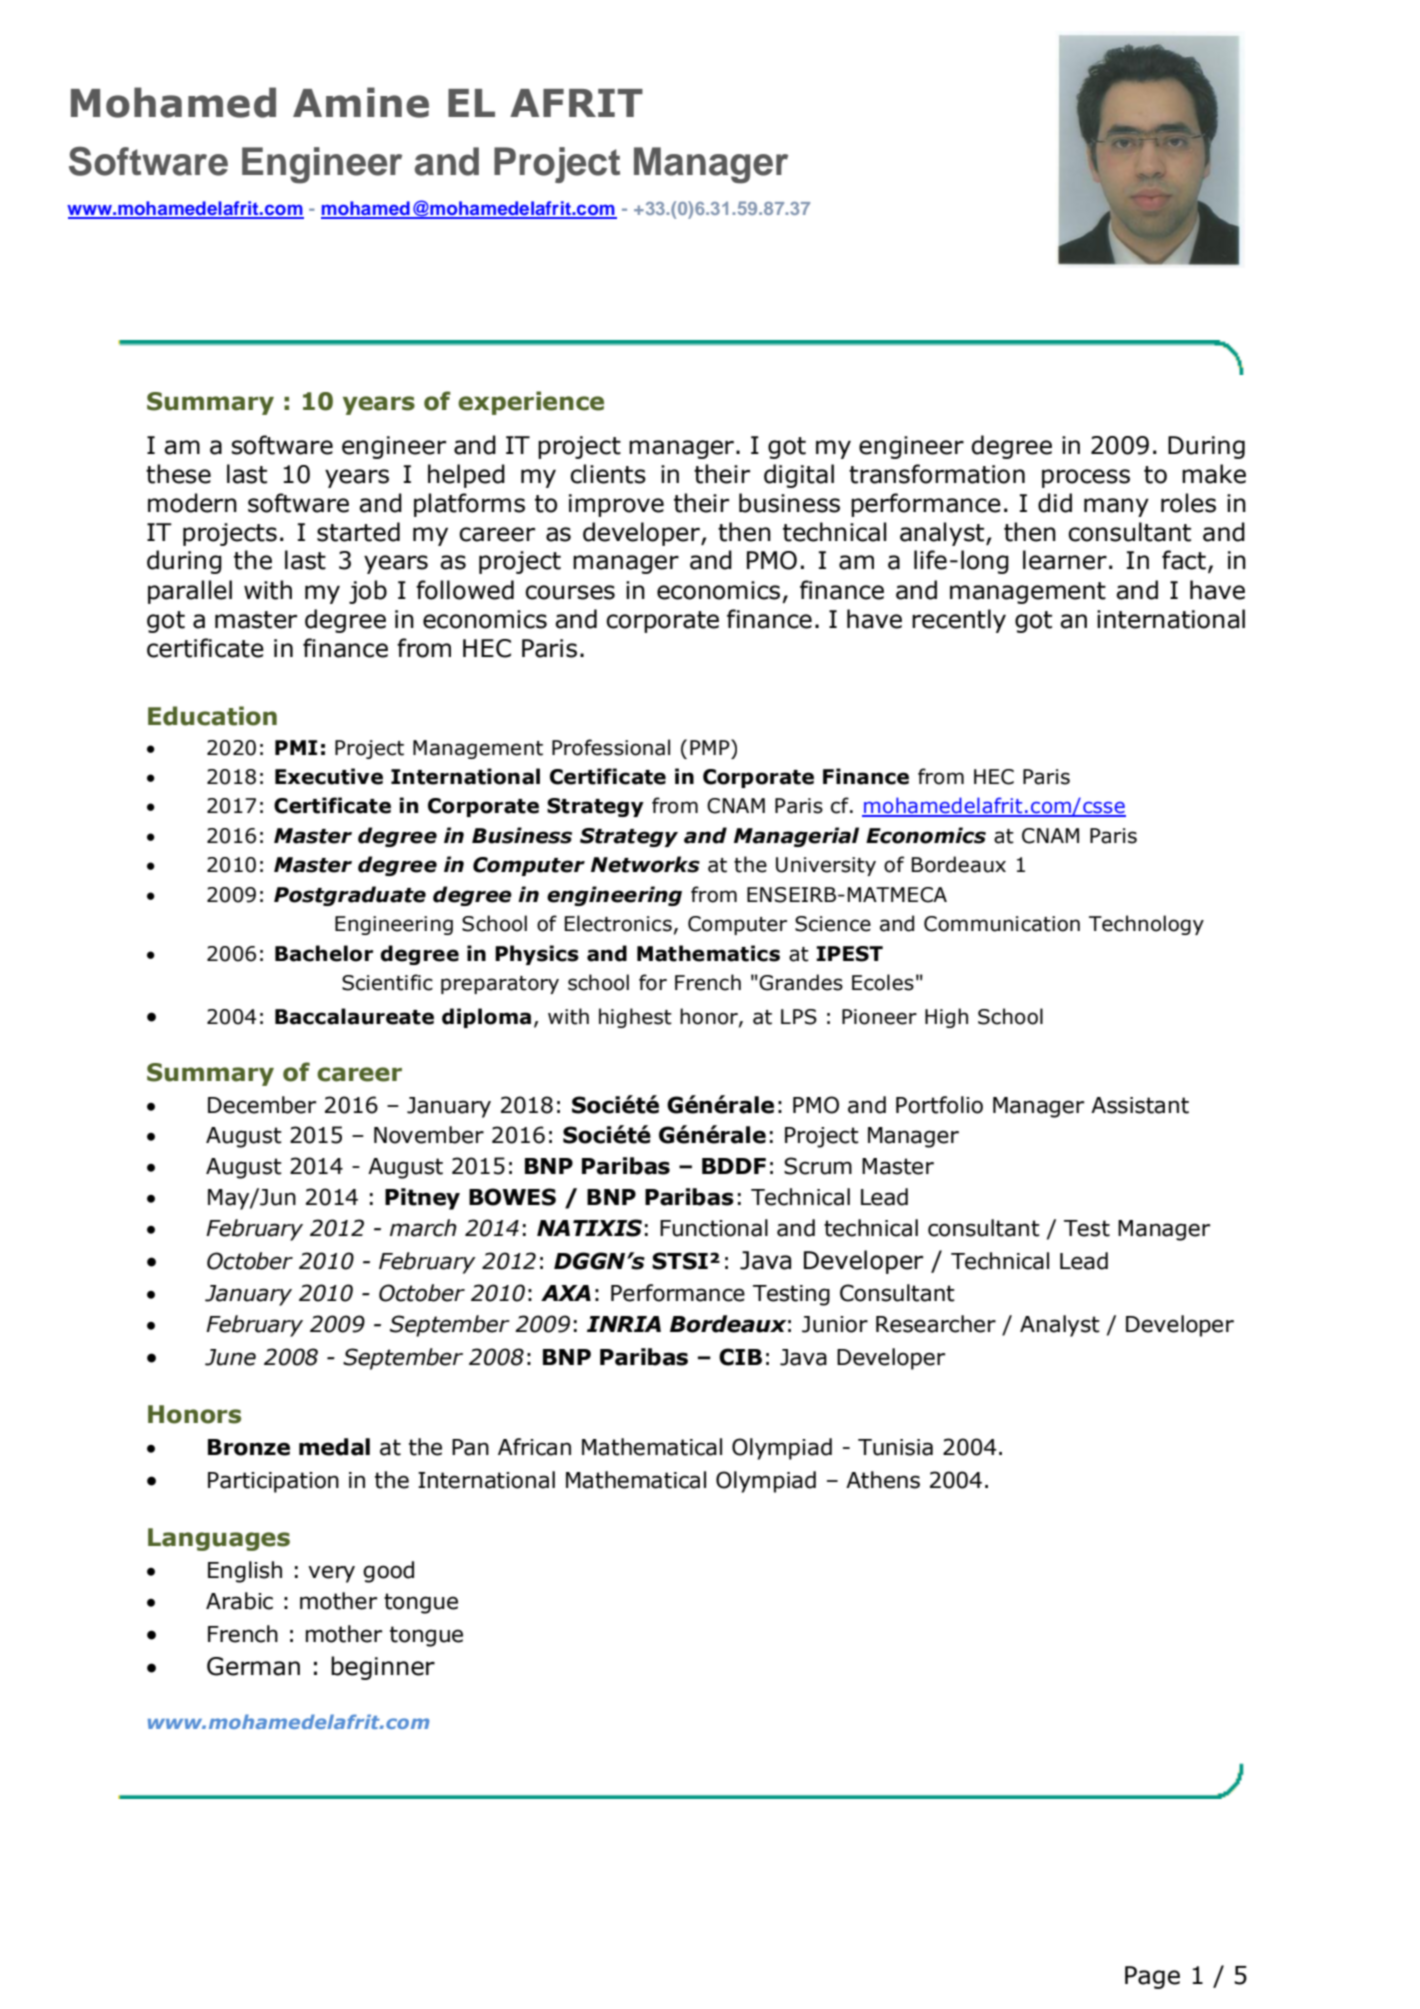 This document has width=1420, height=2009. What do you see at coordinates (273, 1482) in the document?
I see `Participation` at bounding box center [273, 1482].
